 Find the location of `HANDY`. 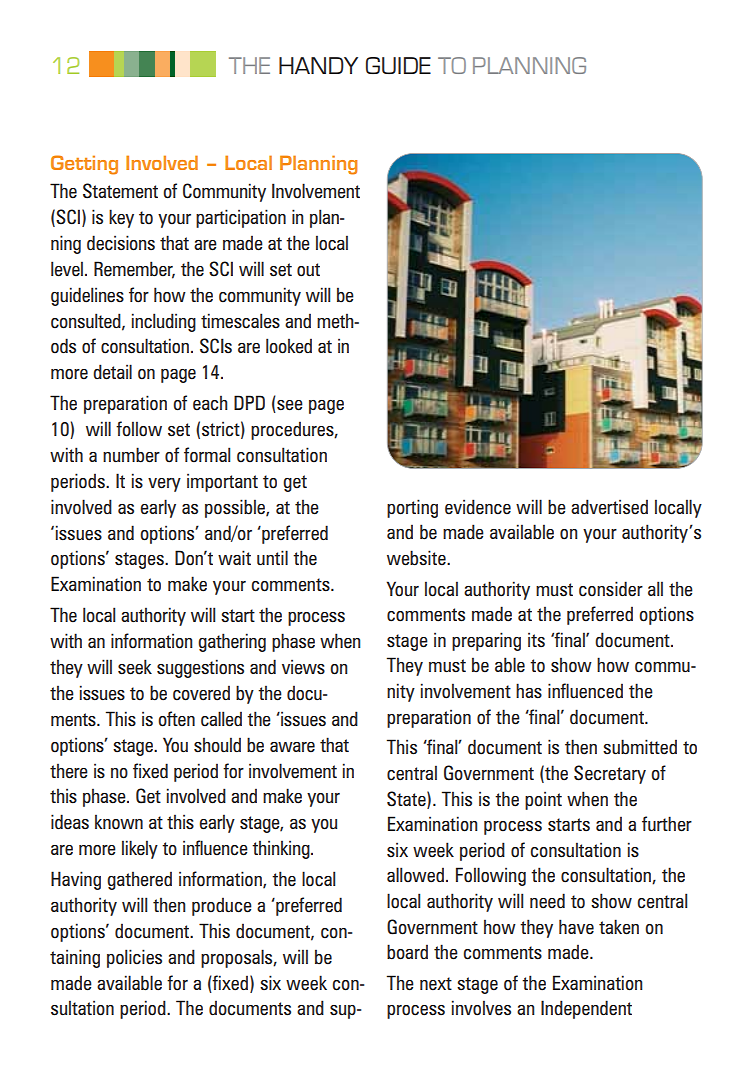

HANDY is located at coordinates (318, 65).
